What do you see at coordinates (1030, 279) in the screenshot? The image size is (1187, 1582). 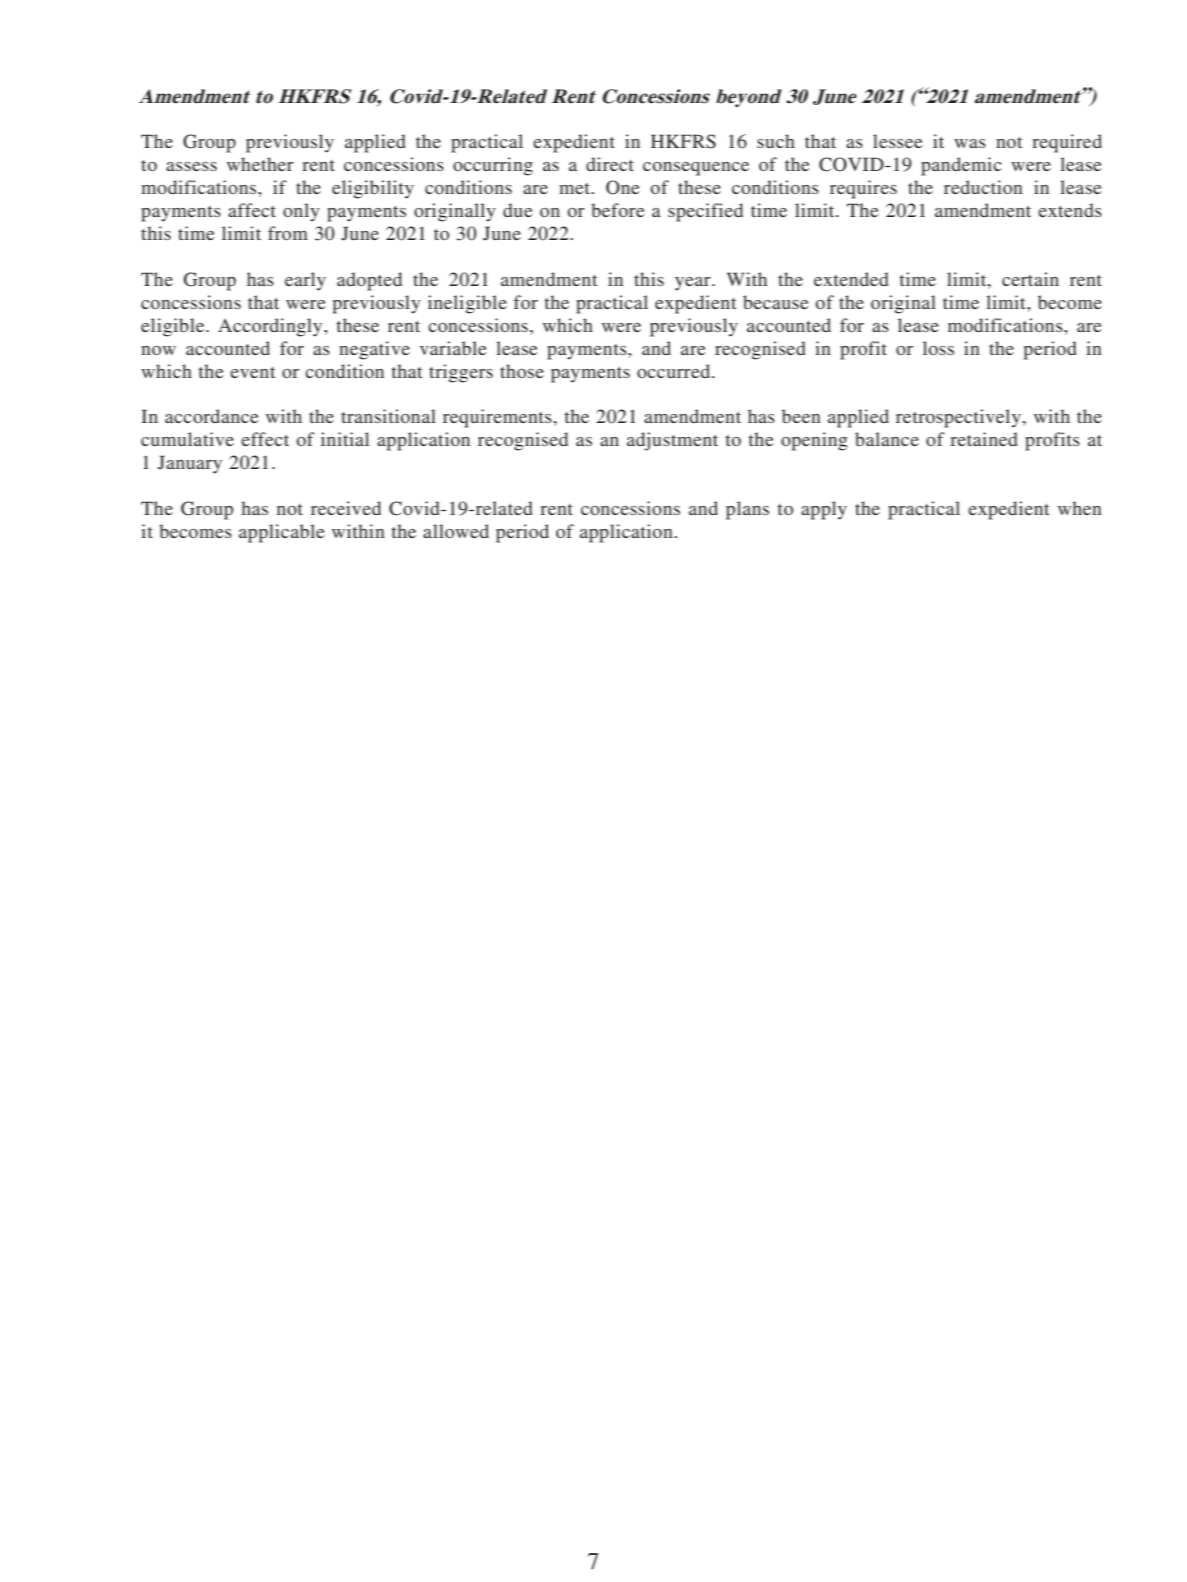 I see `certain` at bounding box center [1030, 279].
